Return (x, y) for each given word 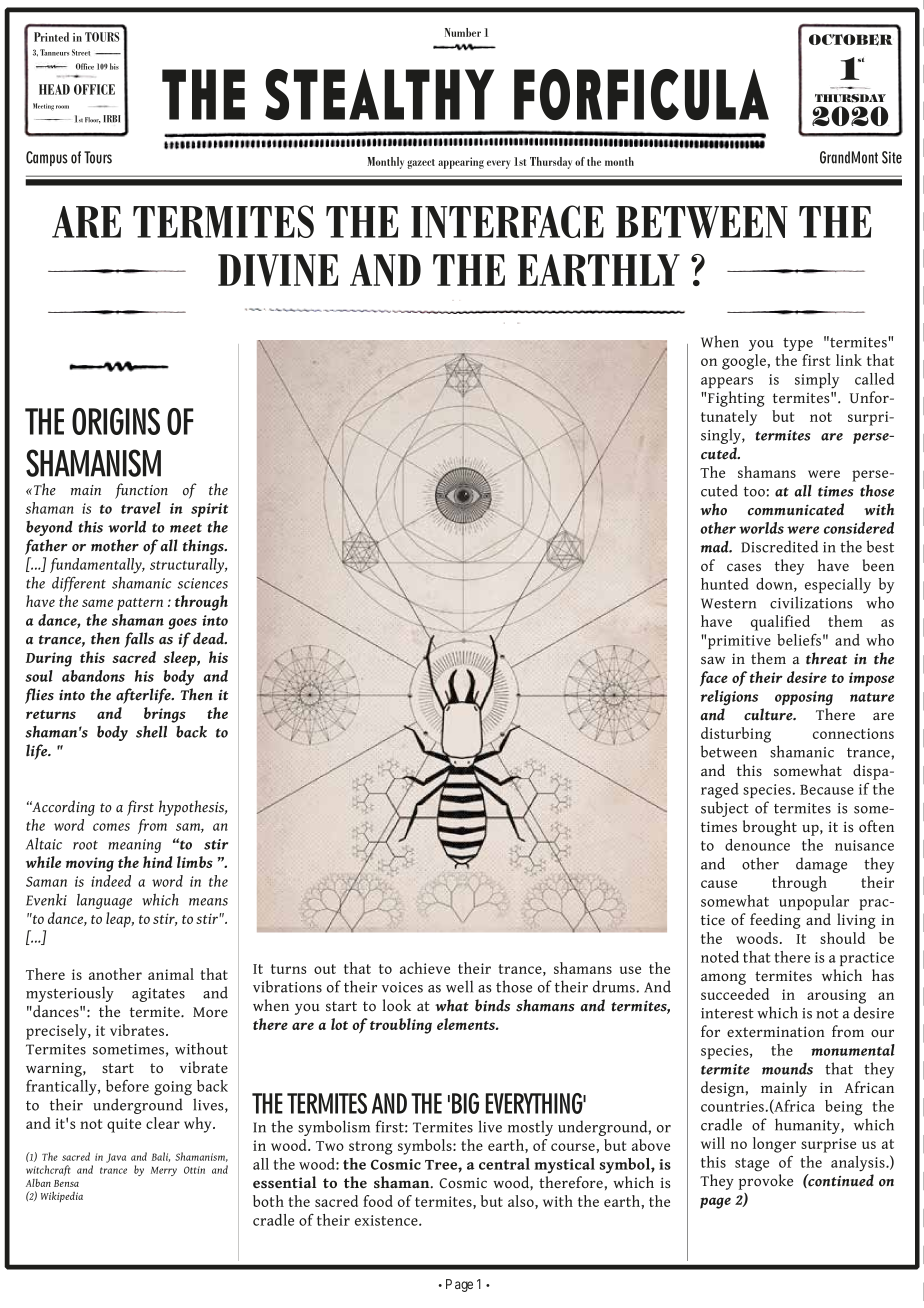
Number (463, 32)
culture (769, 714)
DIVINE (278, 270)
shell (151, 731)
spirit (209, 510)
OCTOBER (851, 40)
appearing (461, 163)
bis (114, 66)
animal (171, 974)
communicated (796, 509)
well (459, 986)
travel (141, 508)
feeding (775, 921)
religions (729, 698)
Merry (164, 1171)
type (798, 344)
